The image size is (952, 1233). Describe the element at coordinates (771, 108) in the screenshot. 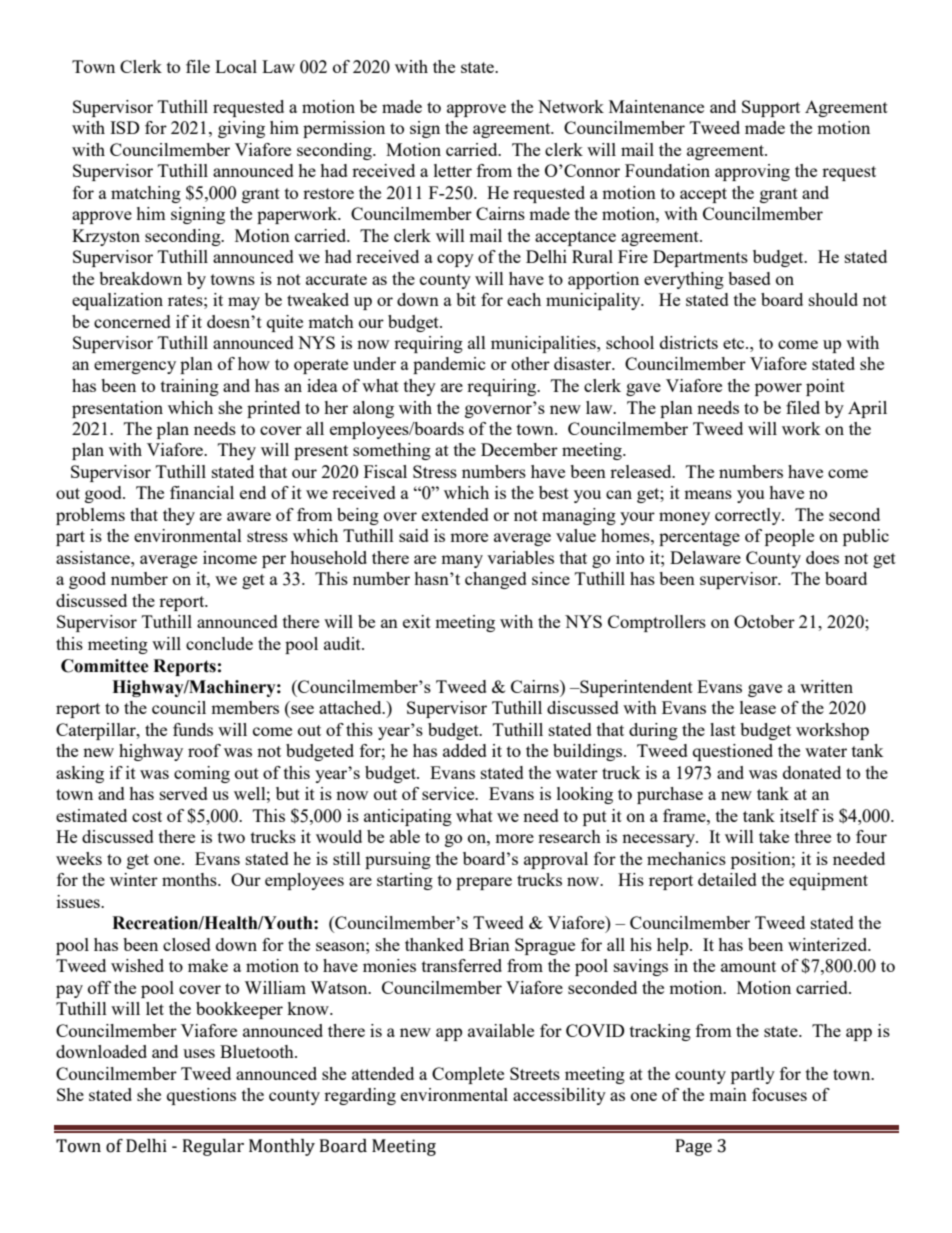

I see `Support` at that location.
